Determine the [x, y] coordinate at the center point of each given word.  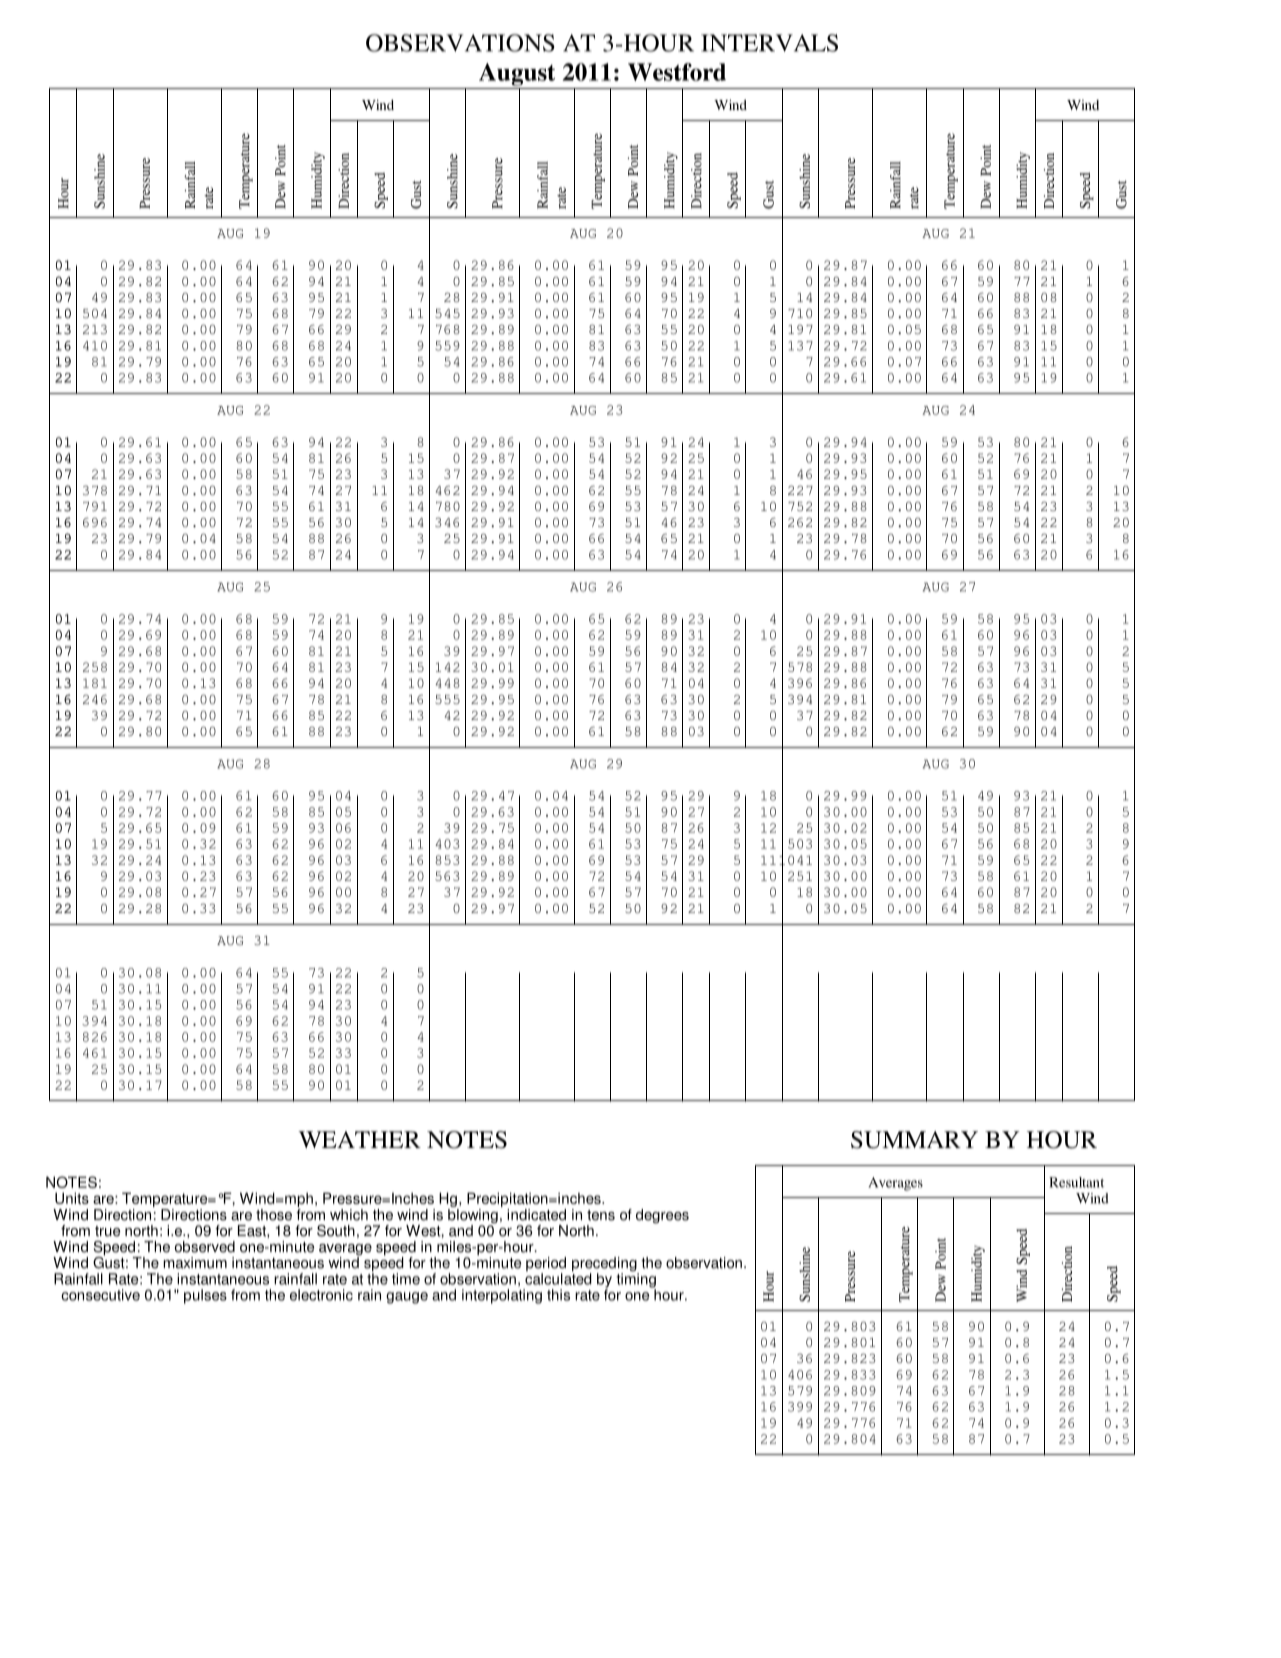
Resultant [1076, 1182]
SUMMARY [914, 1140]
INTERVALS [769, 43]
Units [72, 1198]
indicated [536, 1215]
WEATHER [359, 1139]
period [546, 1265]
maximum [195, 1263]
